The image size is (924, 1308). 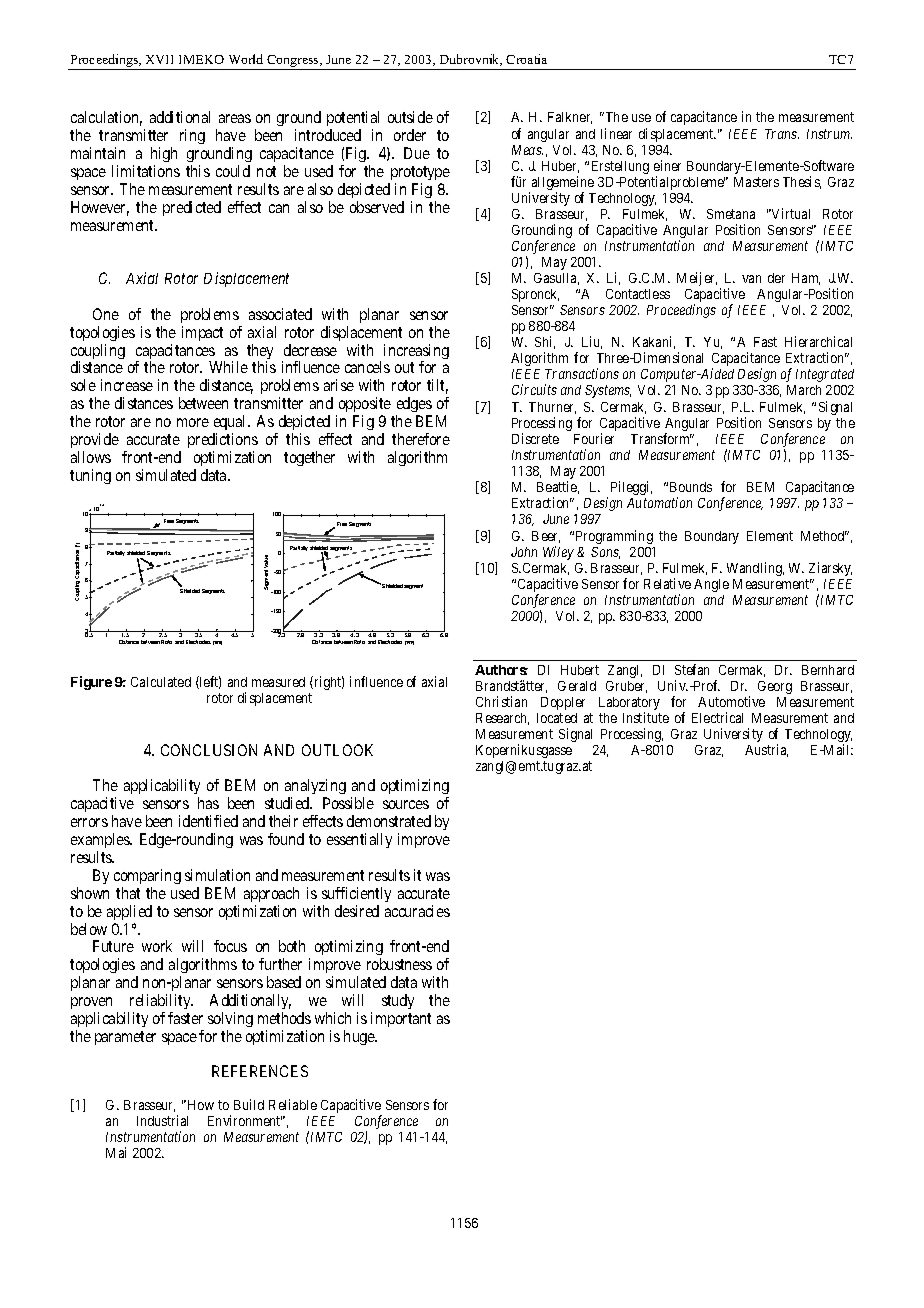 What do you see at coordinates (766, 750) in the screenshot?
I see `Austria` at bounding box center [766, 750].
